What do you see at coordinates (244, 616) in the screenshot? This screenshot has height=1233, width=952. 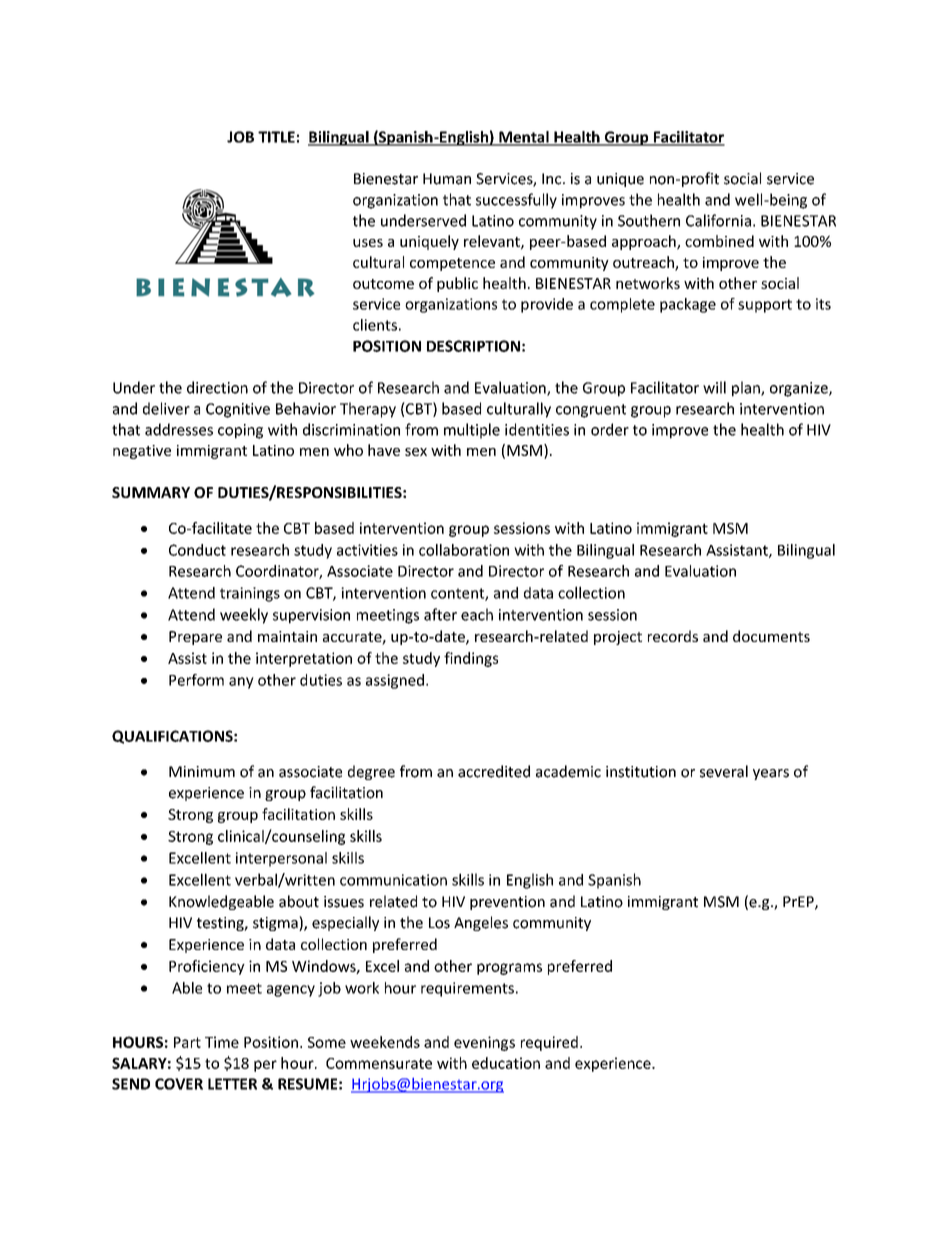 I see `weekly` at bounding box center [244, 616].
